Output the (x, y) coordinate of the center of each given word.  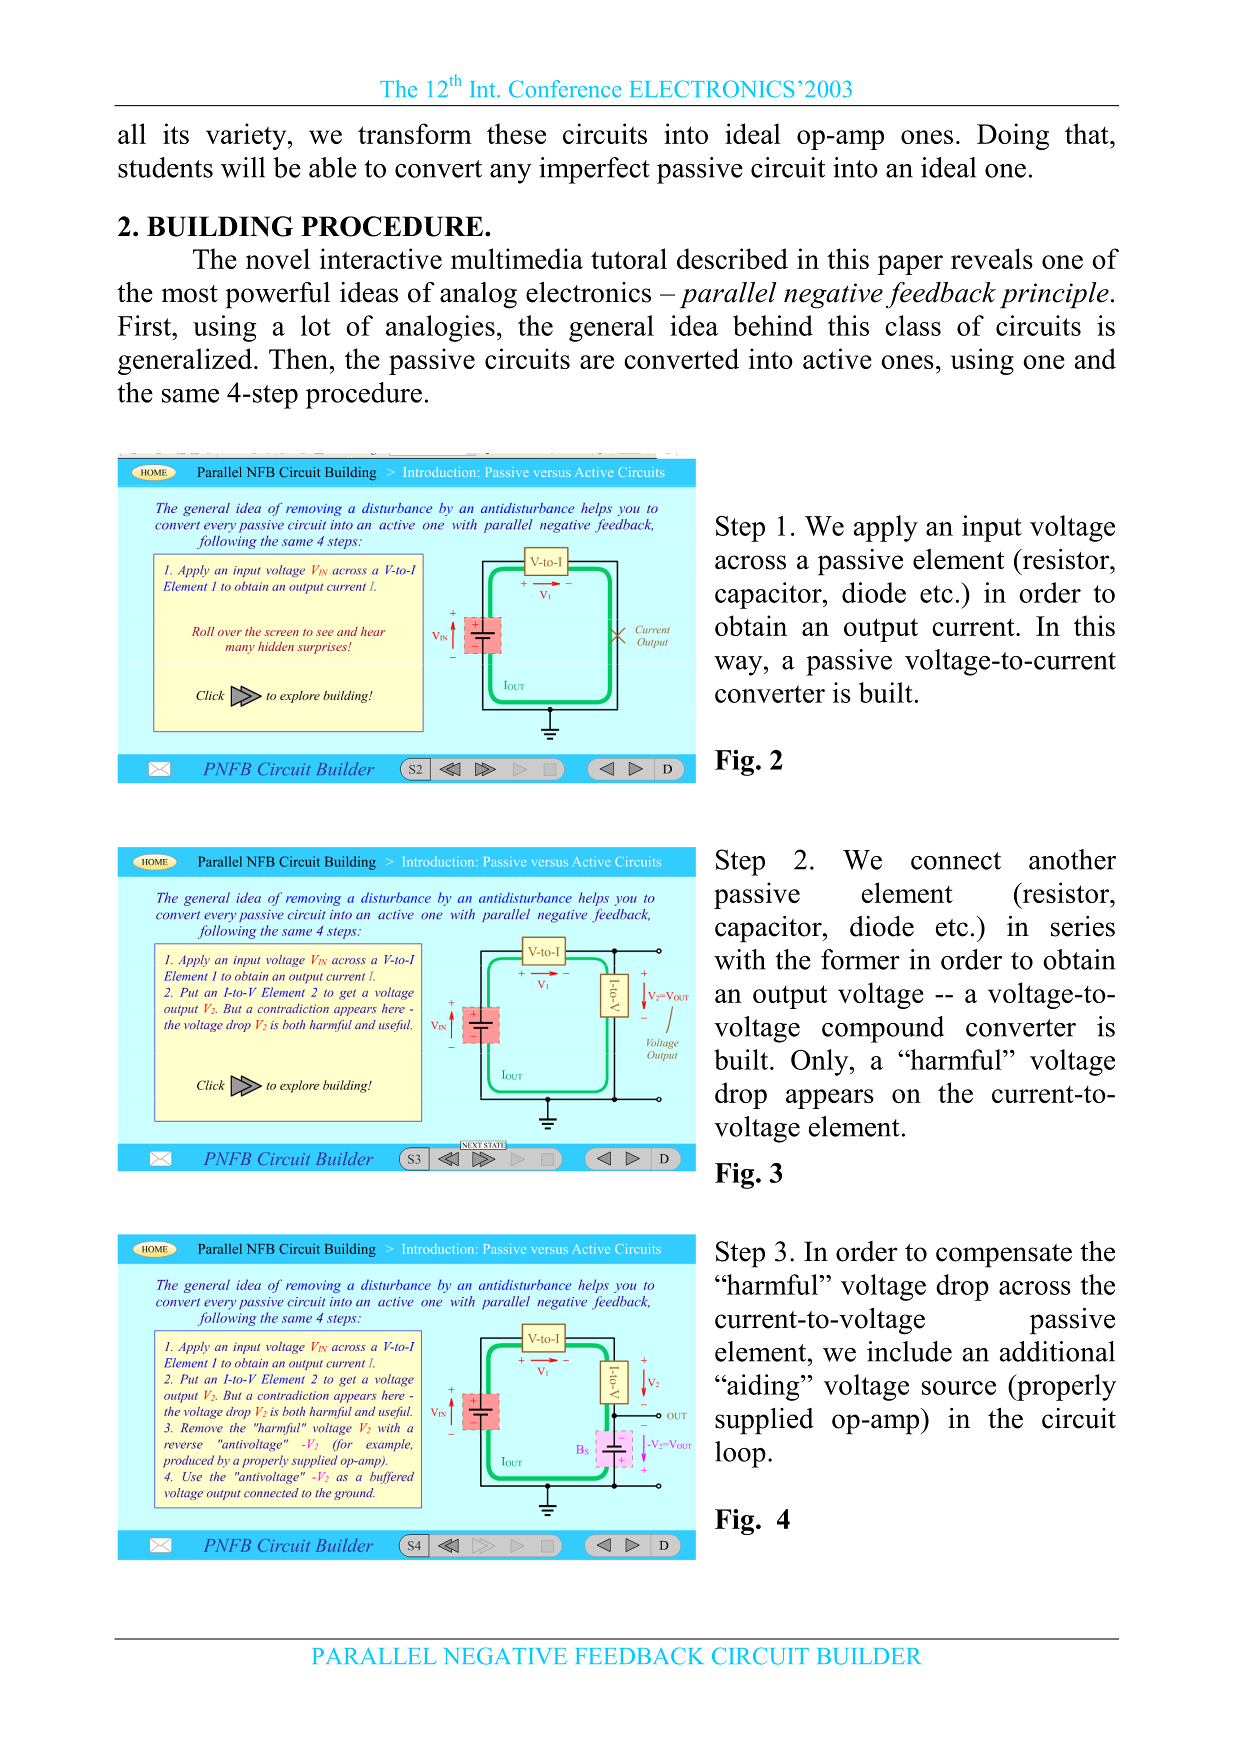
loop (740, 1454)
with (740, 959)
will (243, 167)
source (959, 1388)
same (190, 396)
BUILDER (869, 1656)
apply (886, 528)
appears (830, 1099)
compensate (1004, 1256)
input (992, 528)
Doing (1013, 136)
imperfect (594, 170)
